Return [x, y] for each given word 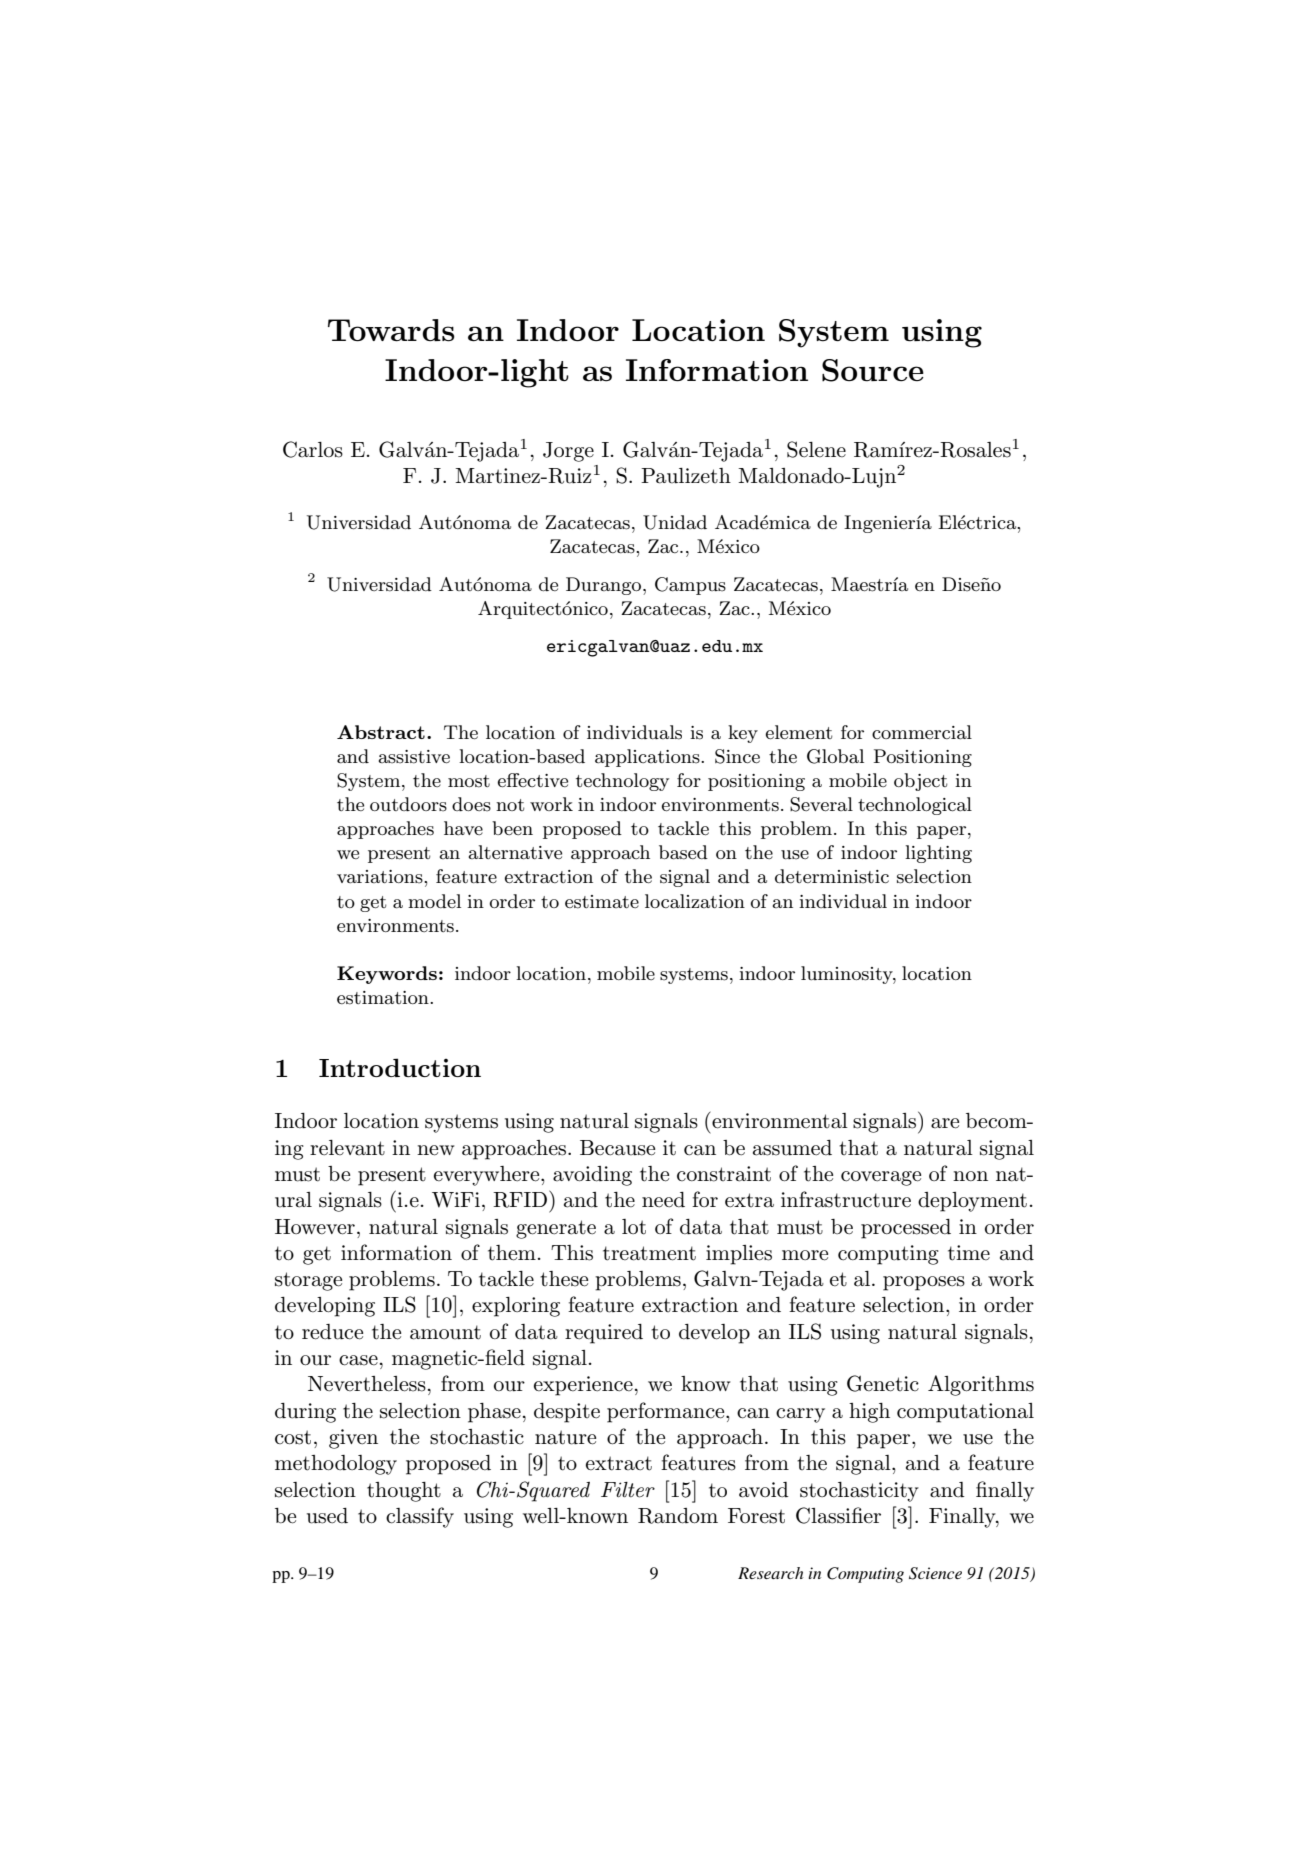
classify [420, 1517]
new [436, 1150]
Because [617, 1148]
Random [678, 1516]
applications [648, 758]
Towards [391, 330]
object [920, 782]
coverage [881, 1178]
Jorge [568, 452]
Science [935, 1573]
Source [873, 370]
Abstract [381, 732]
